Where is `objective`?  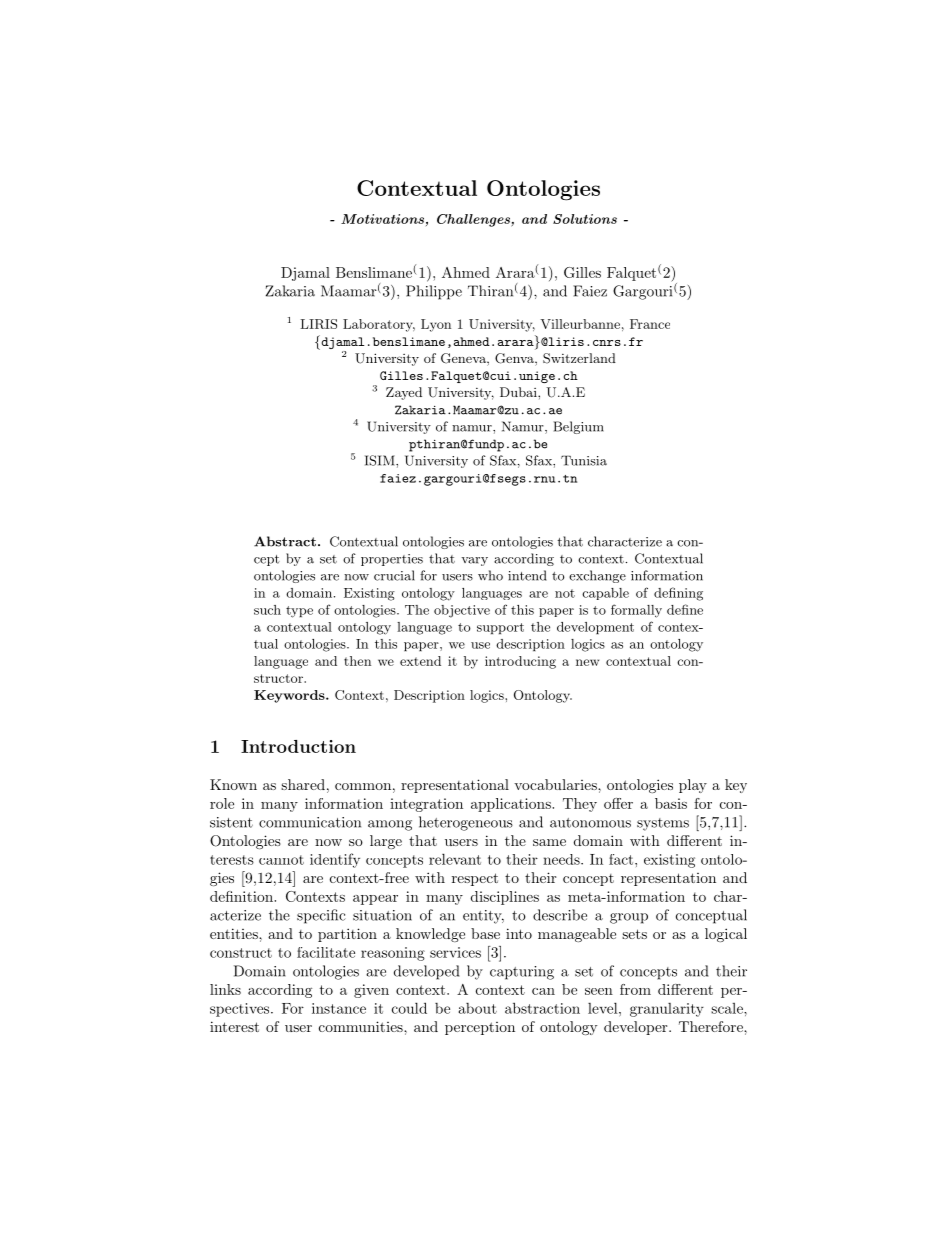
objective is located at coordinates (462, 611).
